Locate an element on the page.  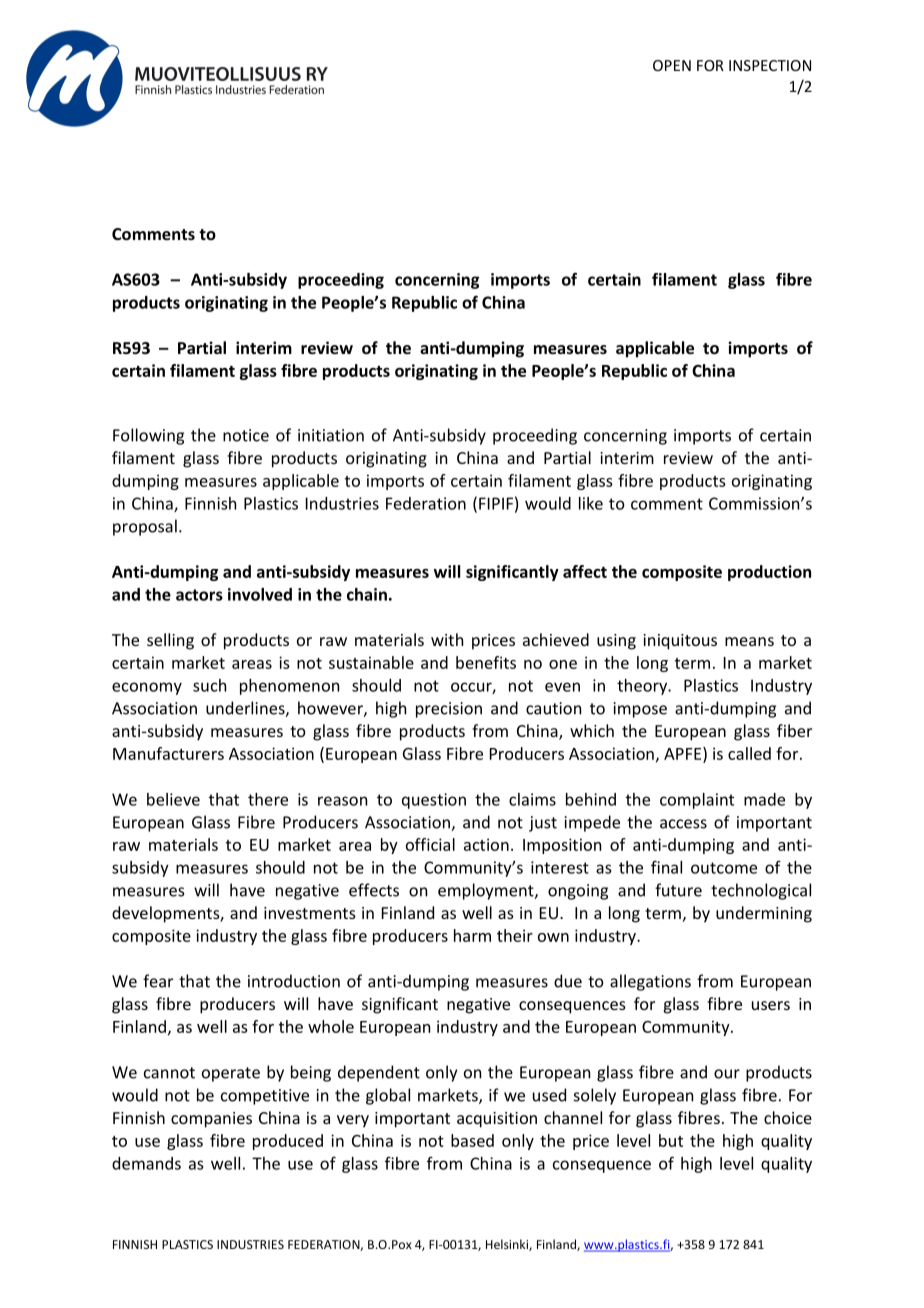
notice is located at coordinates (246, 435).
